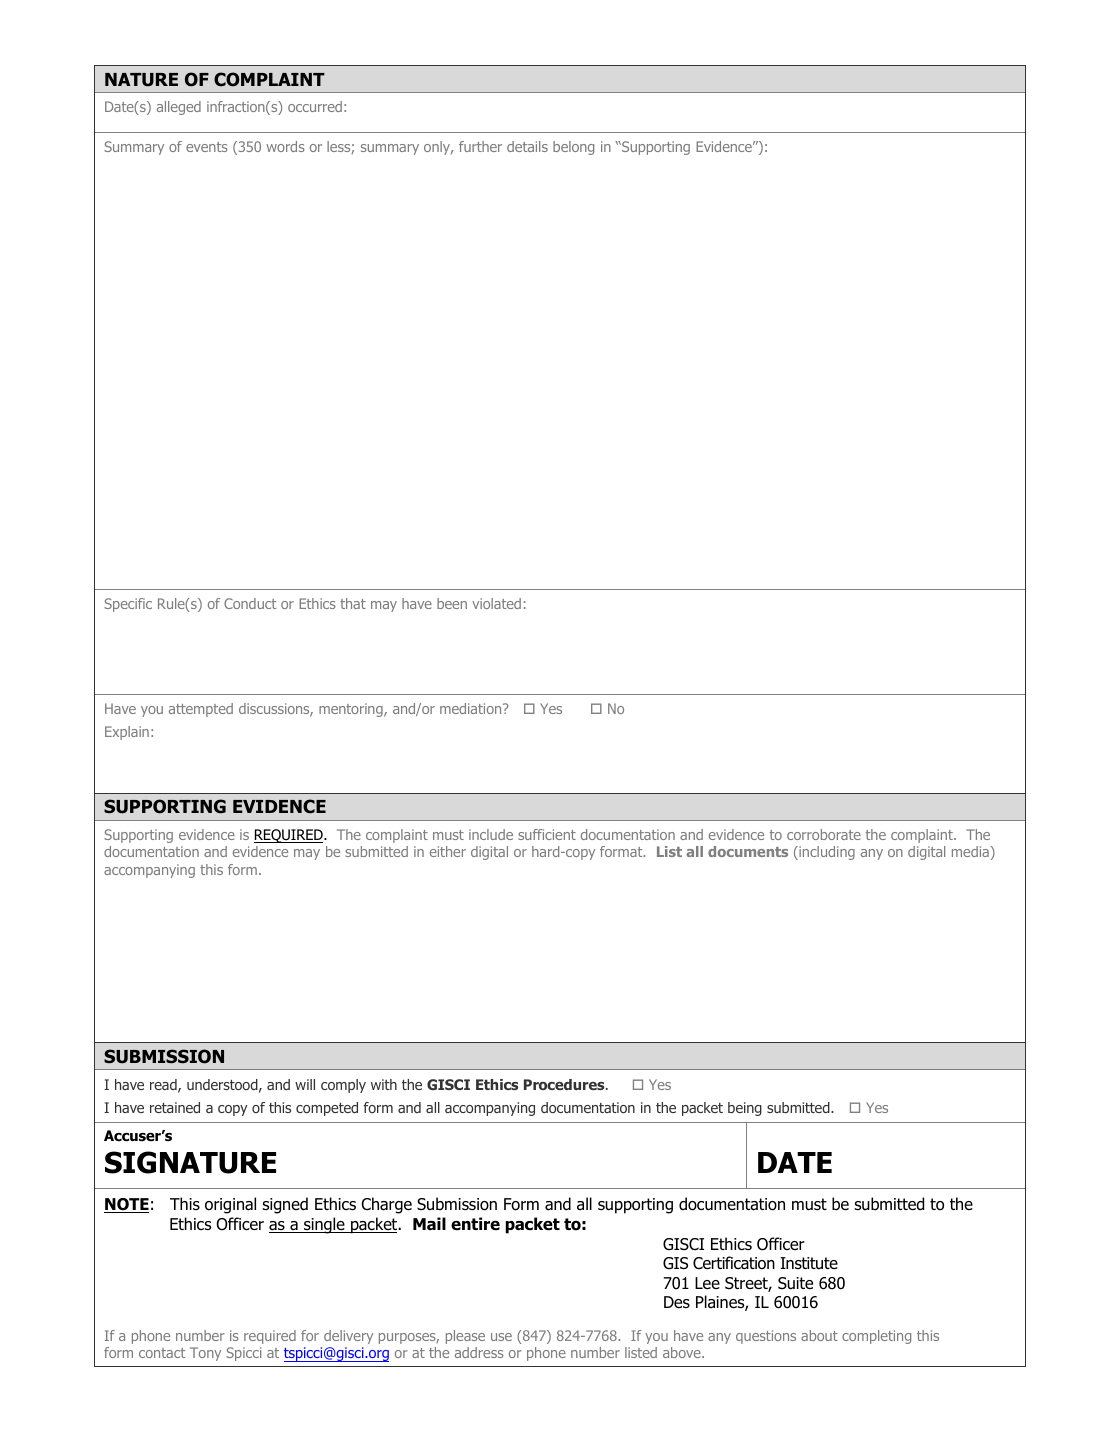 The width and height of the page is (1107, 1433). What do you see at coordinates (452, 603) in the page?
I see `been` at bounding box center [452, 603].
